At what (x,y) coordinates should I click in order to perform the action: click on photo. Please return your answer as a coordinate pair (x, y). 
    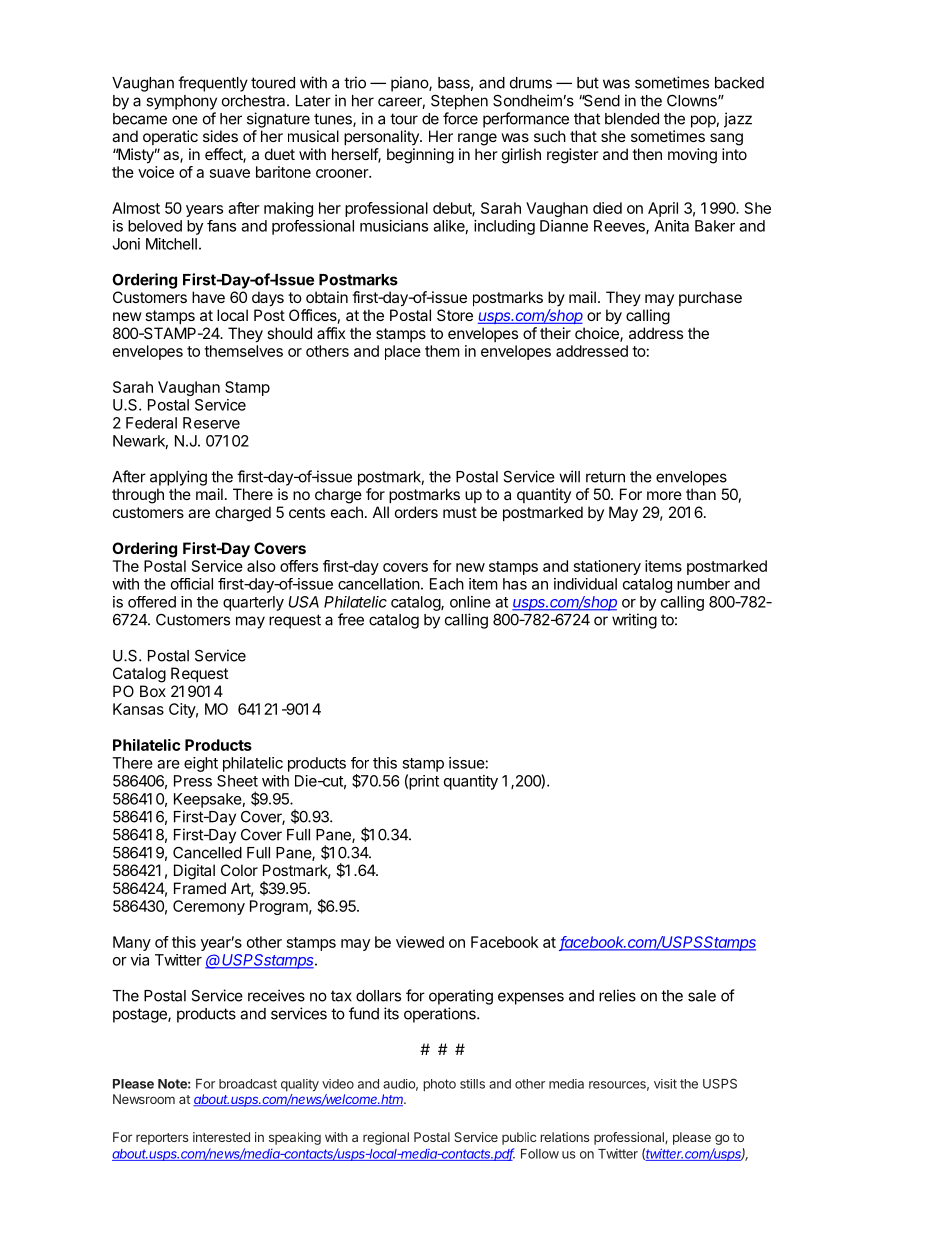
    Looking at the image, I should click on (439, 1085).
